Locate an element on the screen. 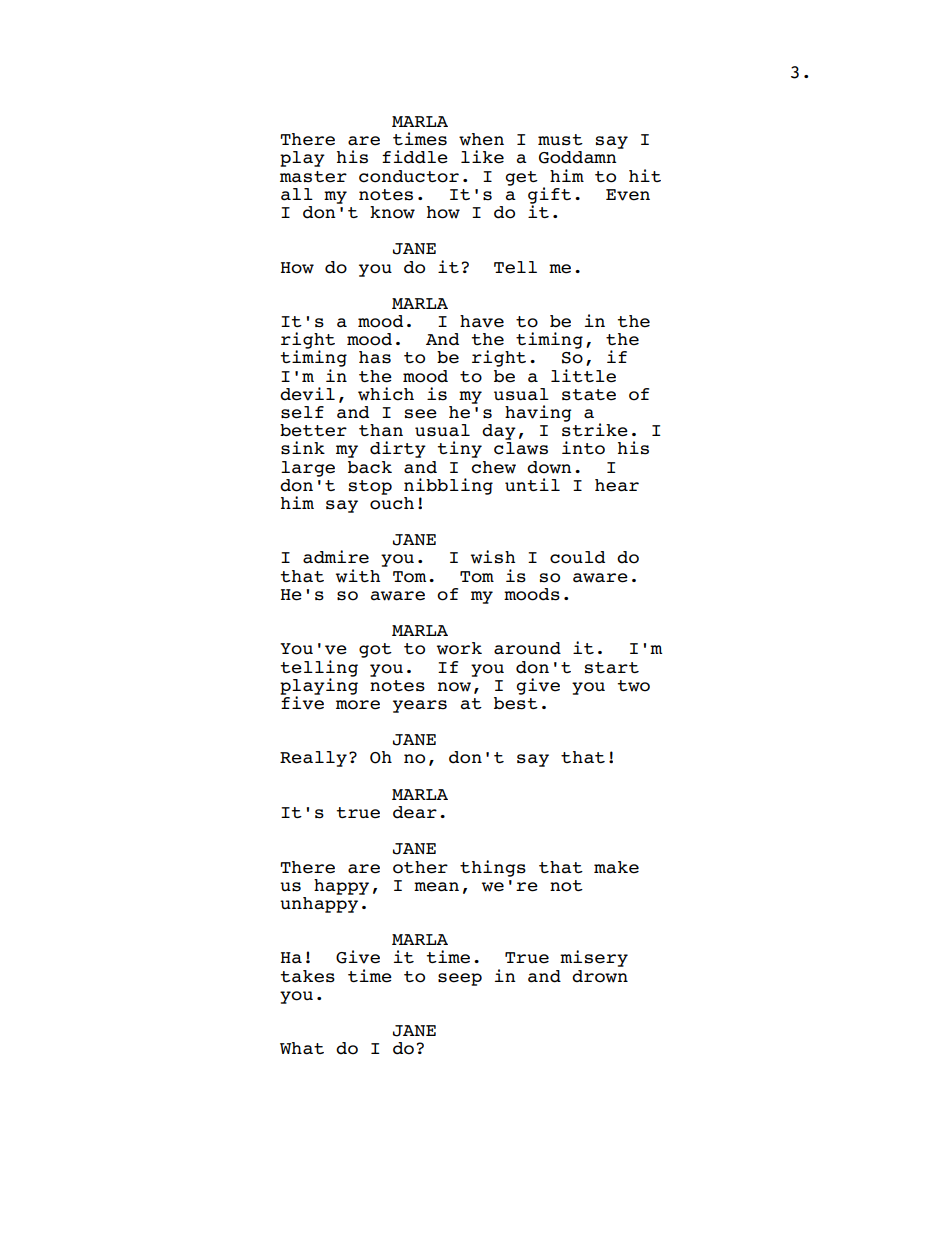 Image resolution: width=952 pixels, height=1233 pixels. things is located at coordinates (493, 868).
